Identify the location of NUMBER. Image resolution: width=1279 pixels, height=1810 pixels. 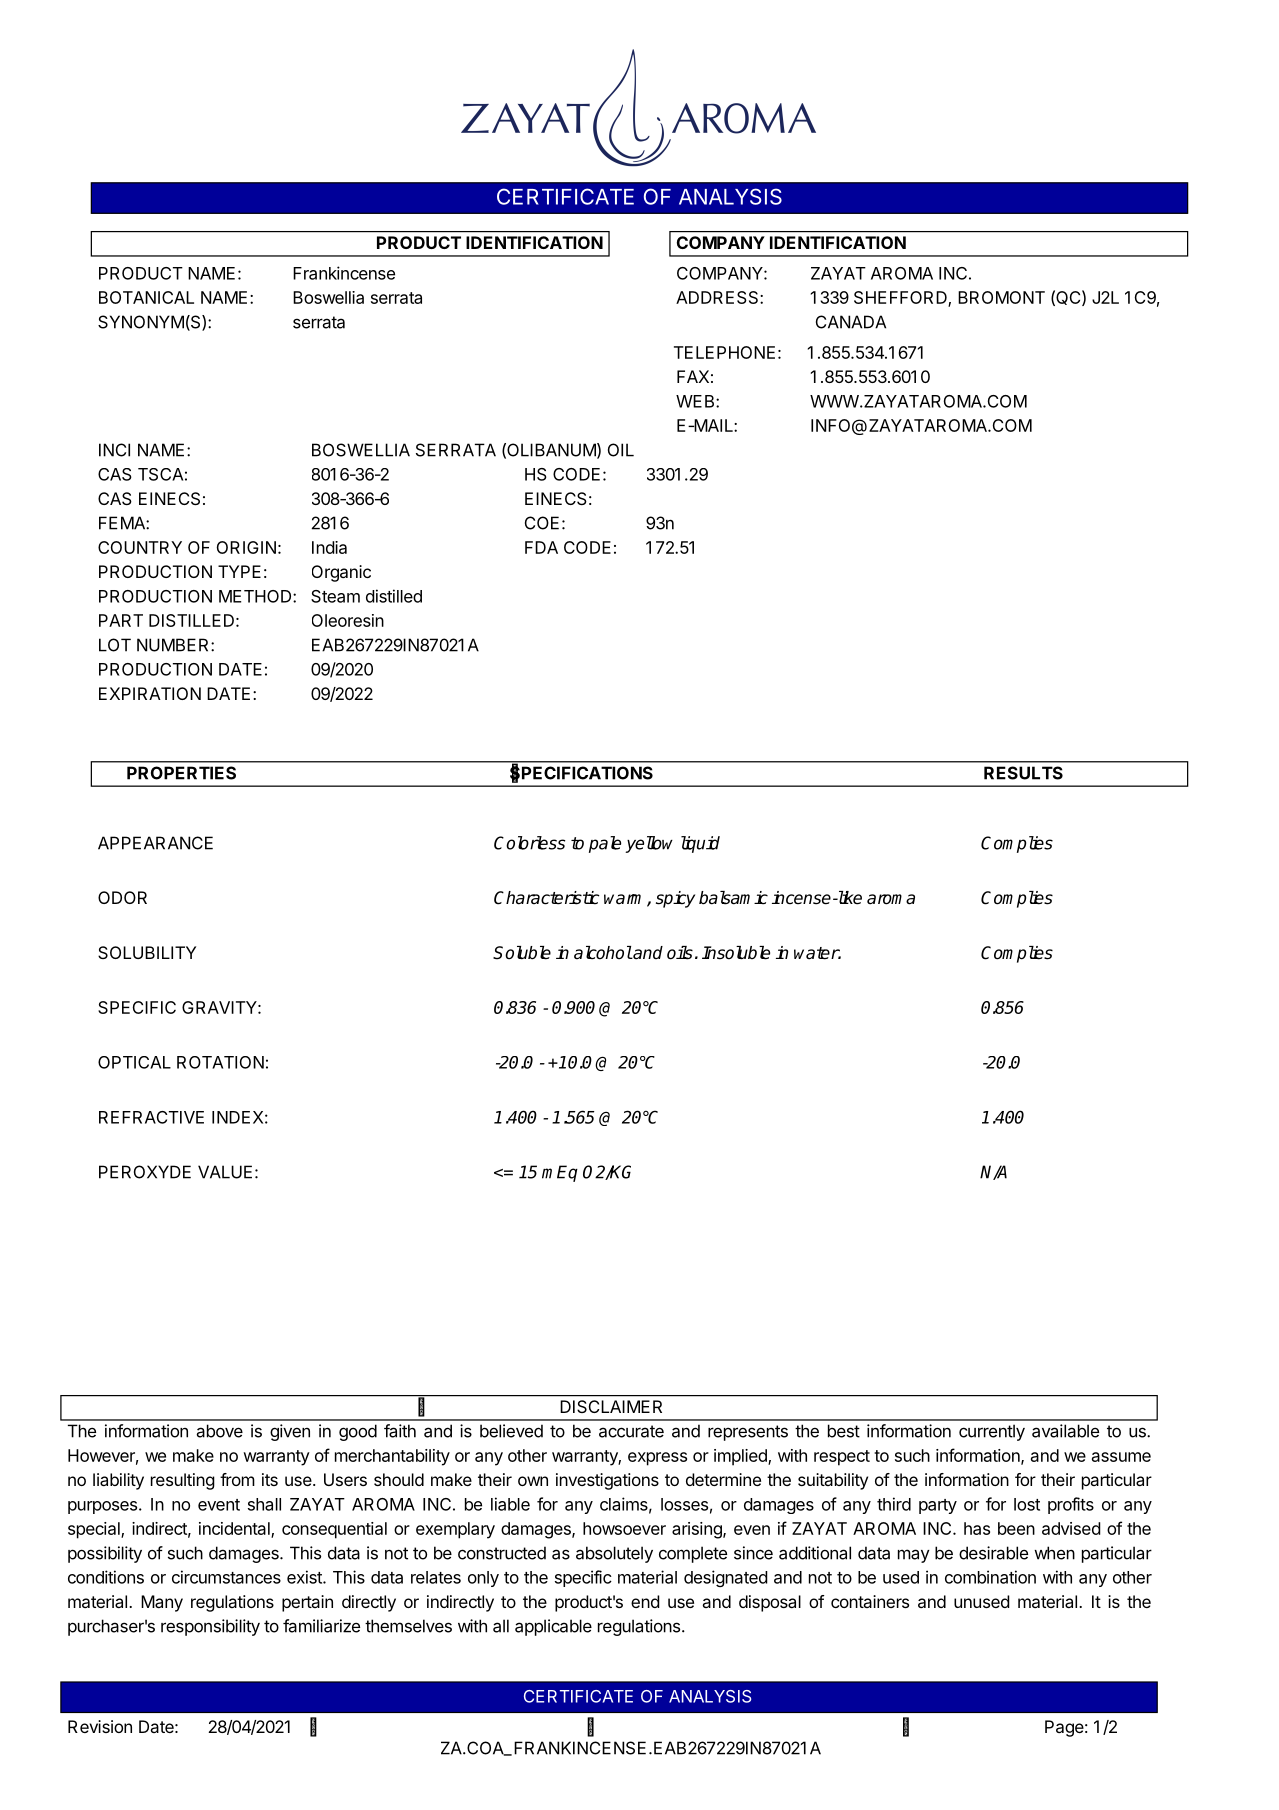
(174, 645).
